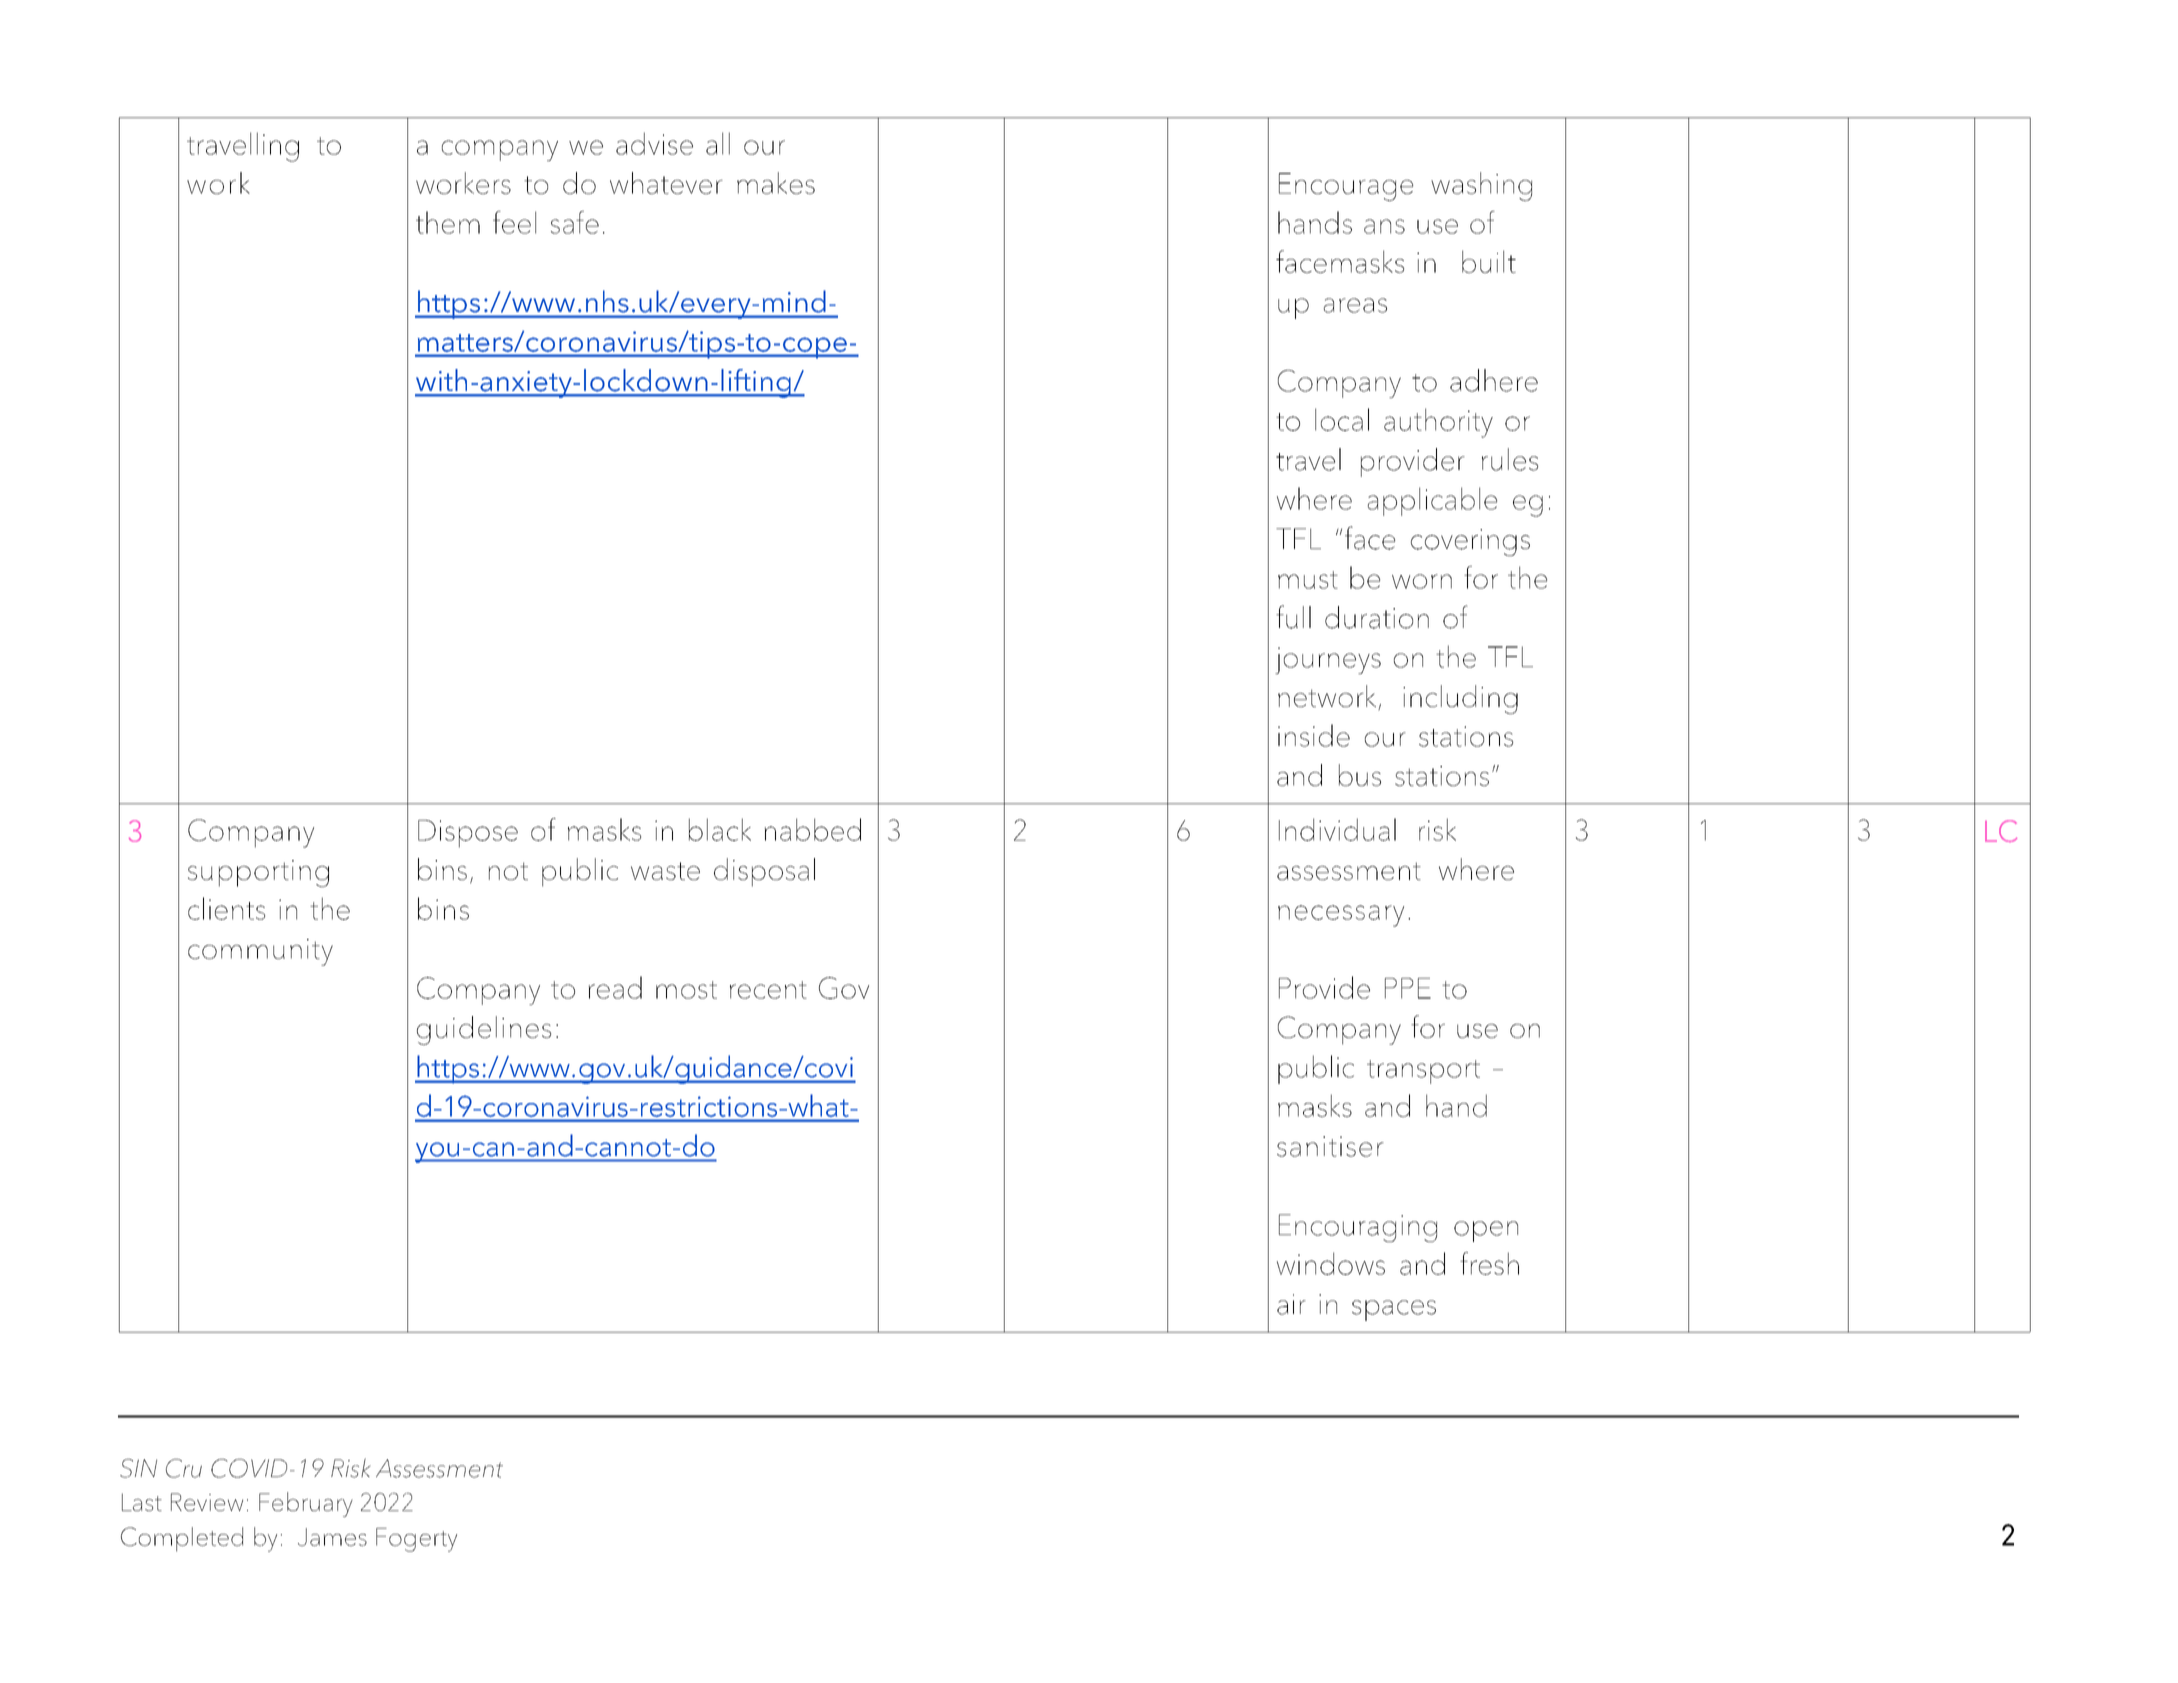 This page has width=2178, height=1683. I want to click on duration, so click(1377, 617).
